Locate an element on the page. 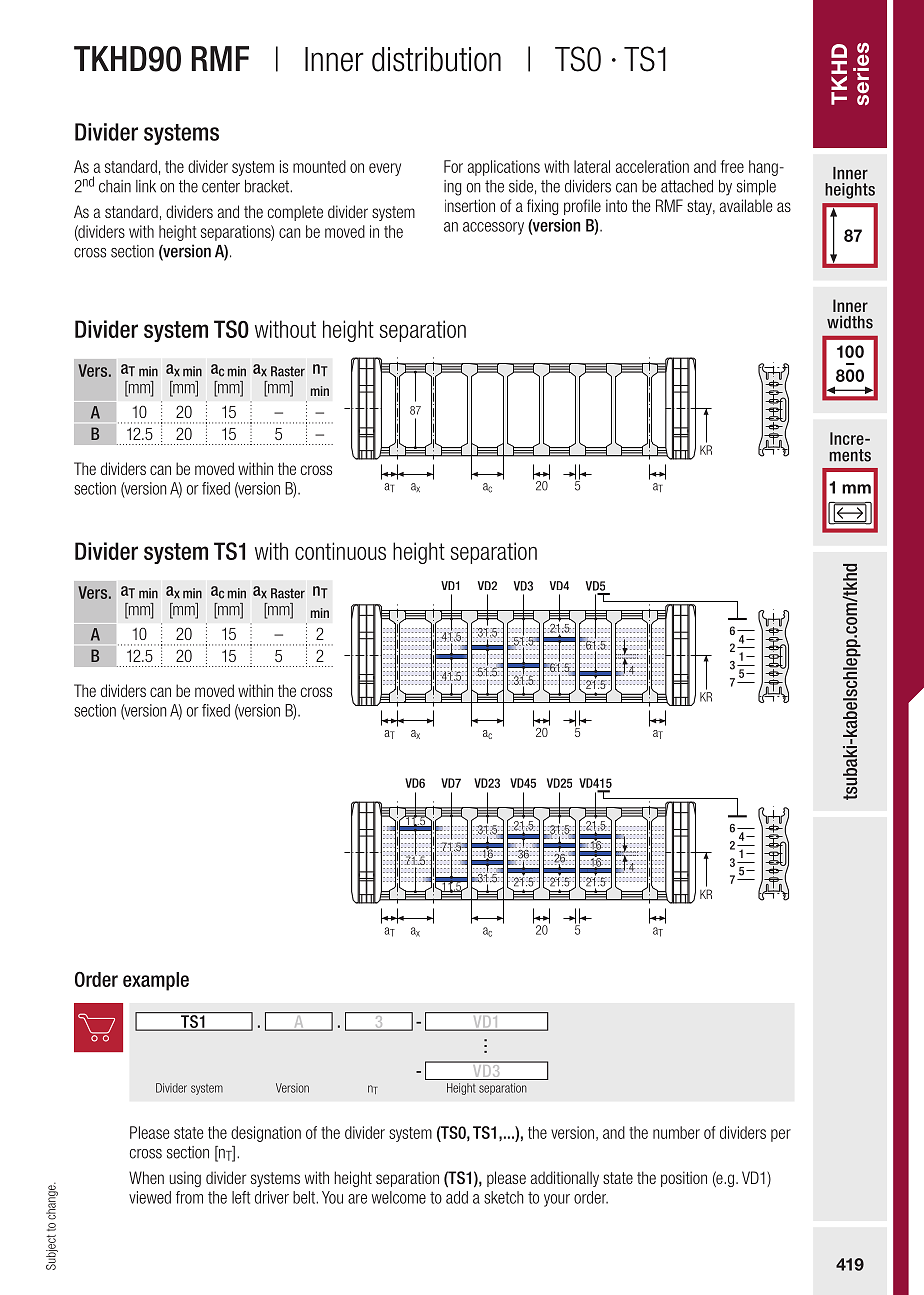  free is located at coordinates (732, 166).
